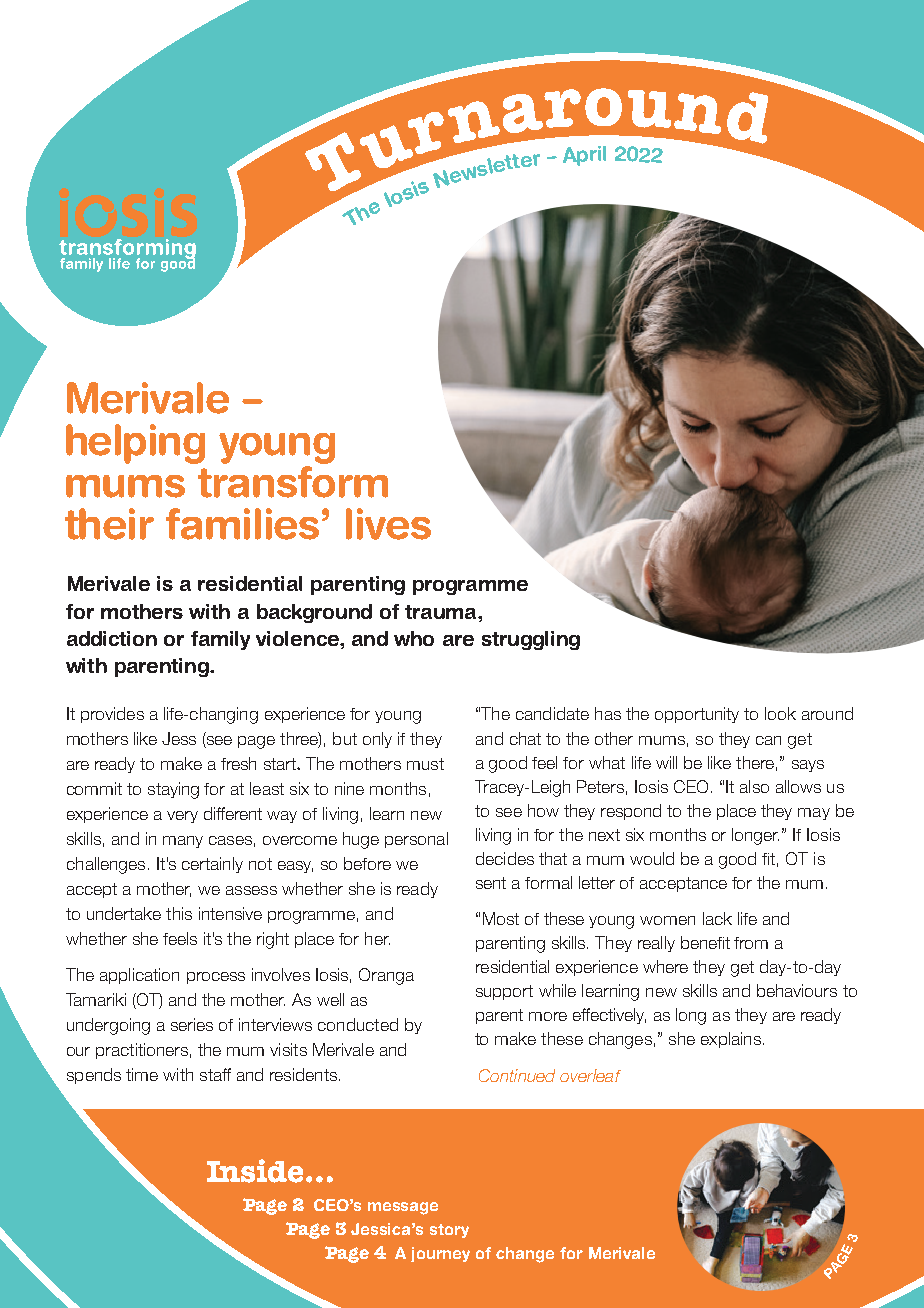  I want to click on opportunity, so click(697, 715).
